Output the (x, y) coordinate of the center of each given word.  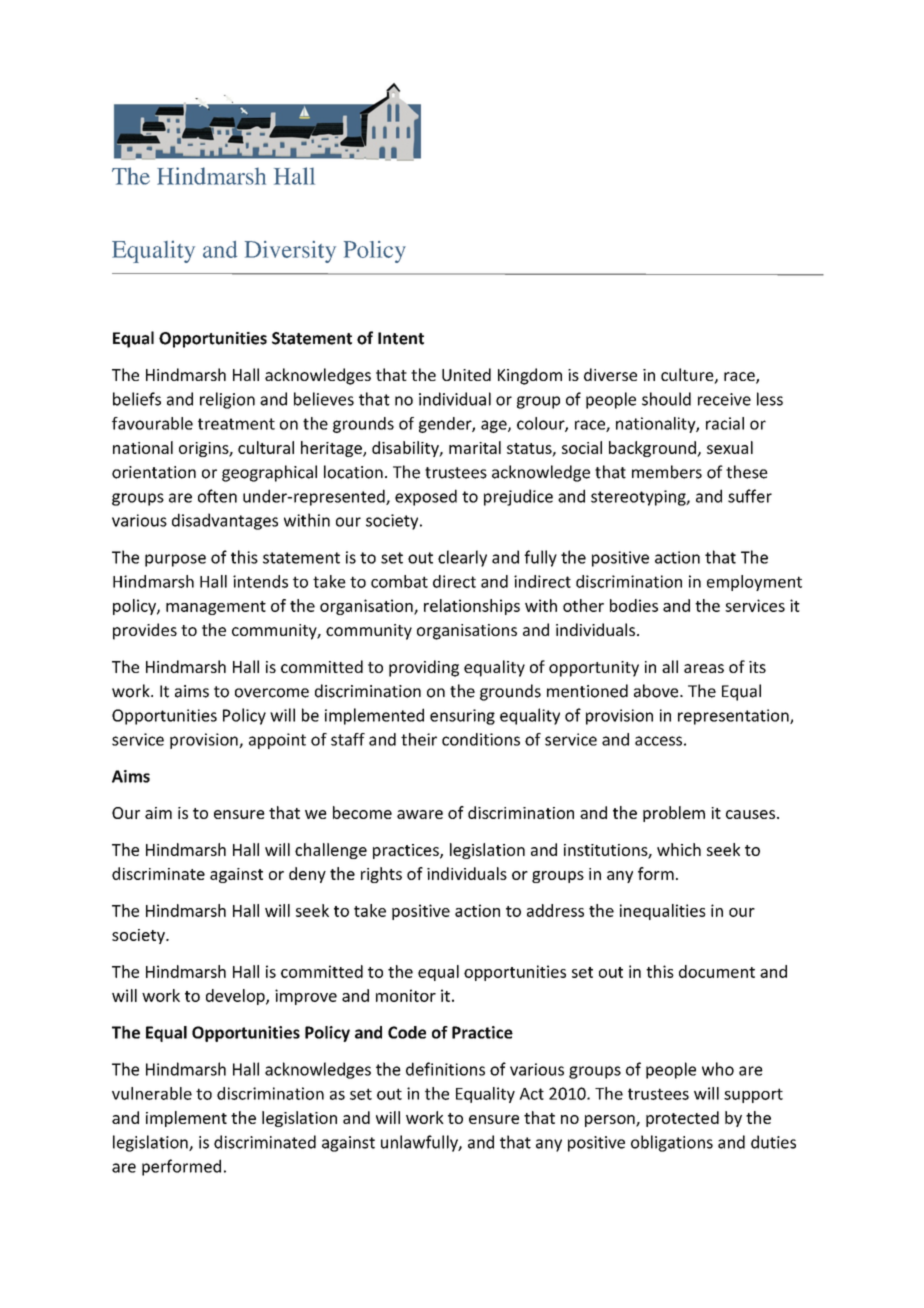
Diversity (290, 252)
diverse (610, 374)
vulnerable (152, 1093)
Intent (401, 338)
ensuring (462, 717)
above (657, 691)
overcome (272, 693)
